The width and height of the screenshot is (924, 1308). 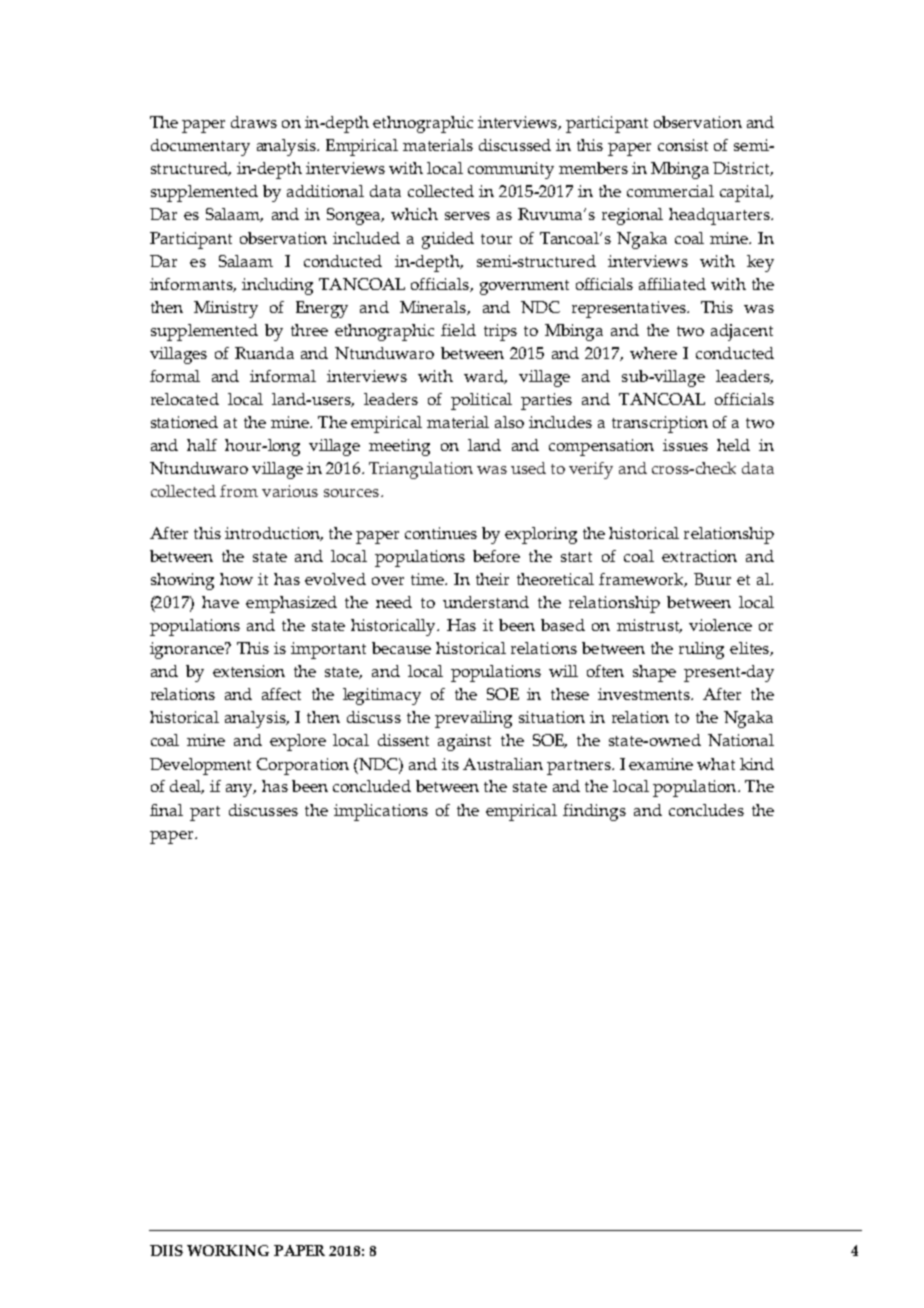 I want to click on WORKING, so click(x=228, y=1250).
